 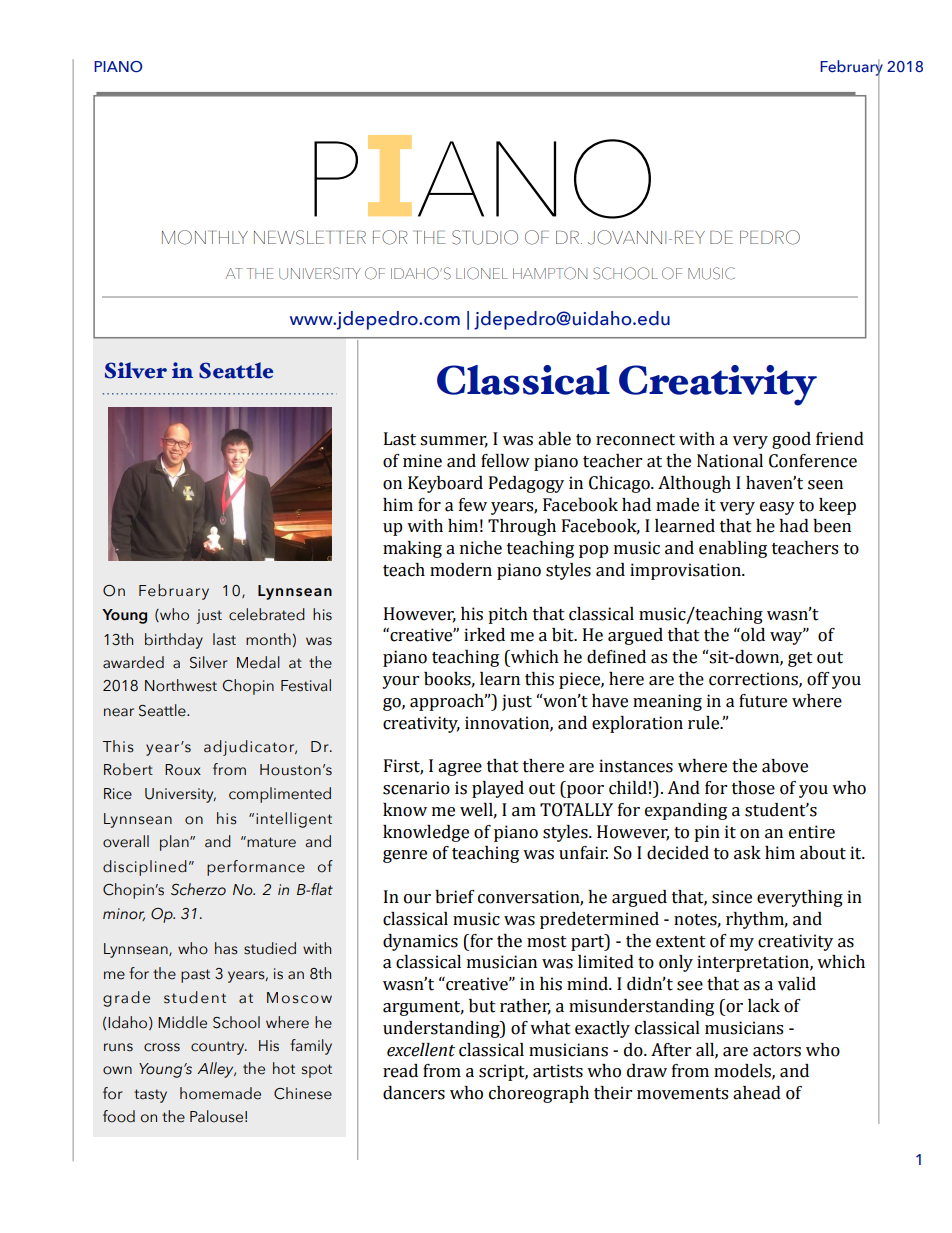 I want to click on played, so click(x=498, y=789).
